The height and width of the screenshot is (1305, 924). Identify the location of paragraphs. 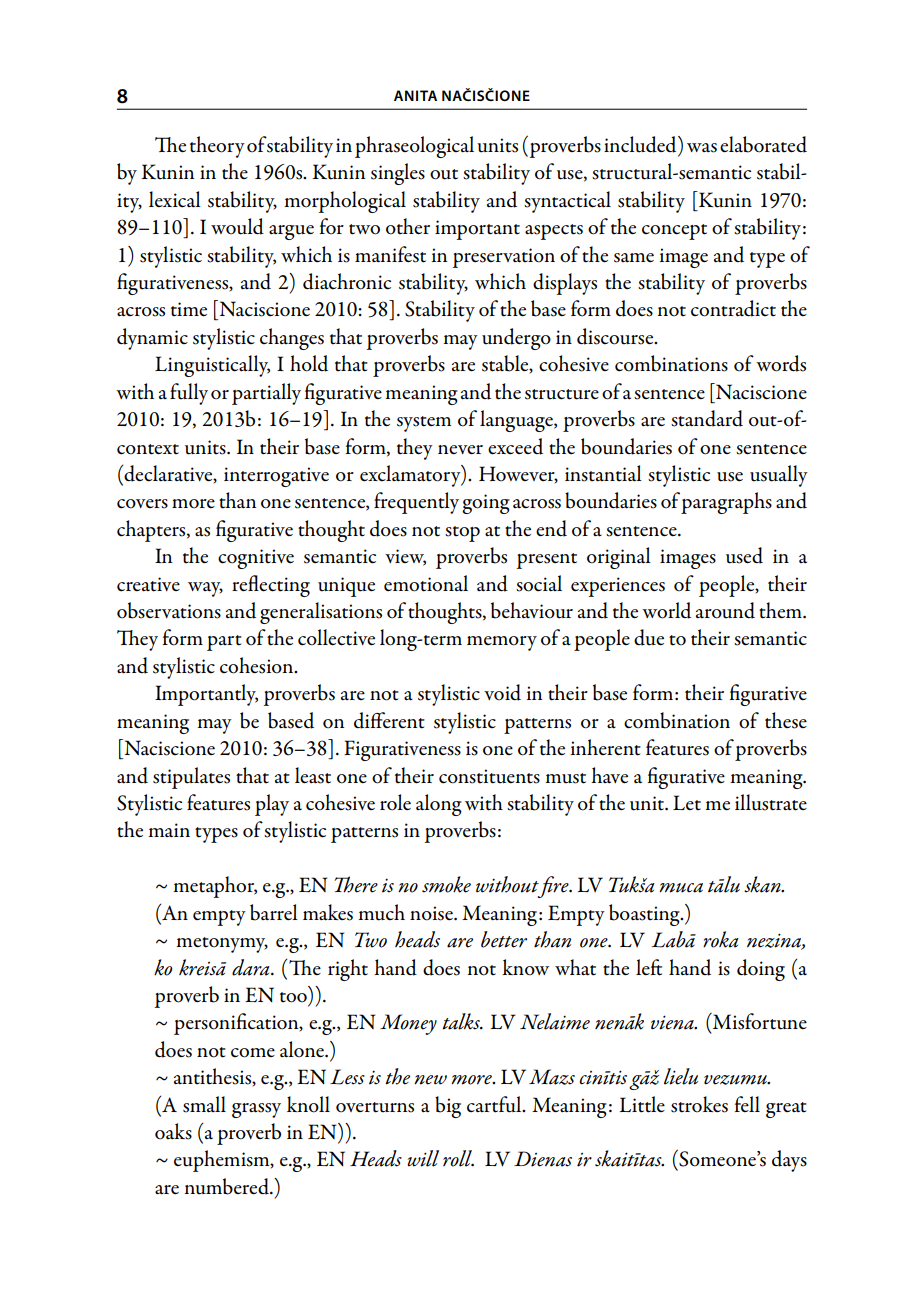
(726, 503).
